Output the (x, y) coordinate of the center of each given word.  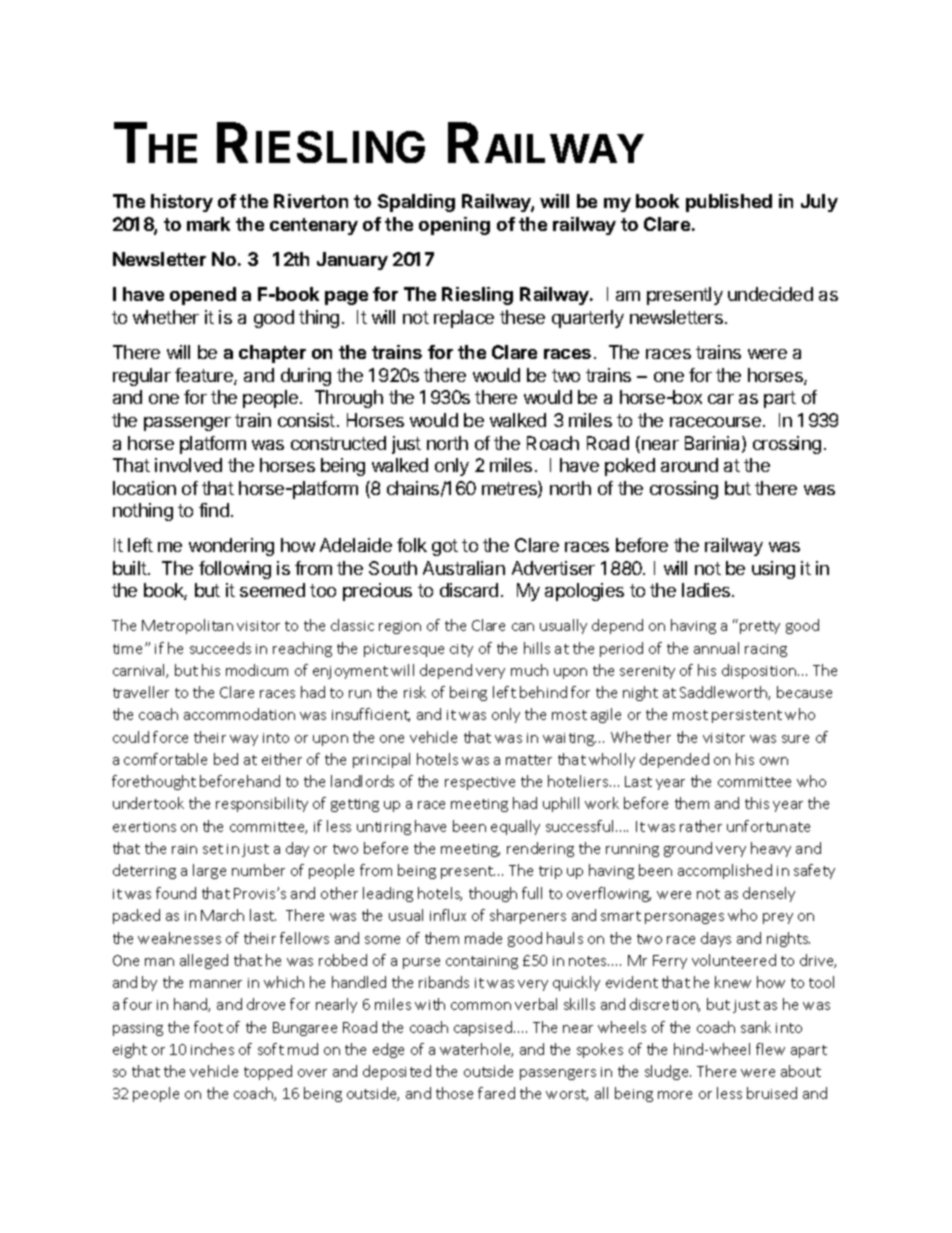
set (213, 849)
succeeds (220, 648)
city (461, 650)
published (729, 203)
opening (454, 226)
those (454, 1093)
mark (208, 224)
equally (515, 827)
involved (188, 465)
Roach (553, 443)
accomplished (725, 871)
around (689, 465)
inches (212, 1049)
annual (716, 648)
